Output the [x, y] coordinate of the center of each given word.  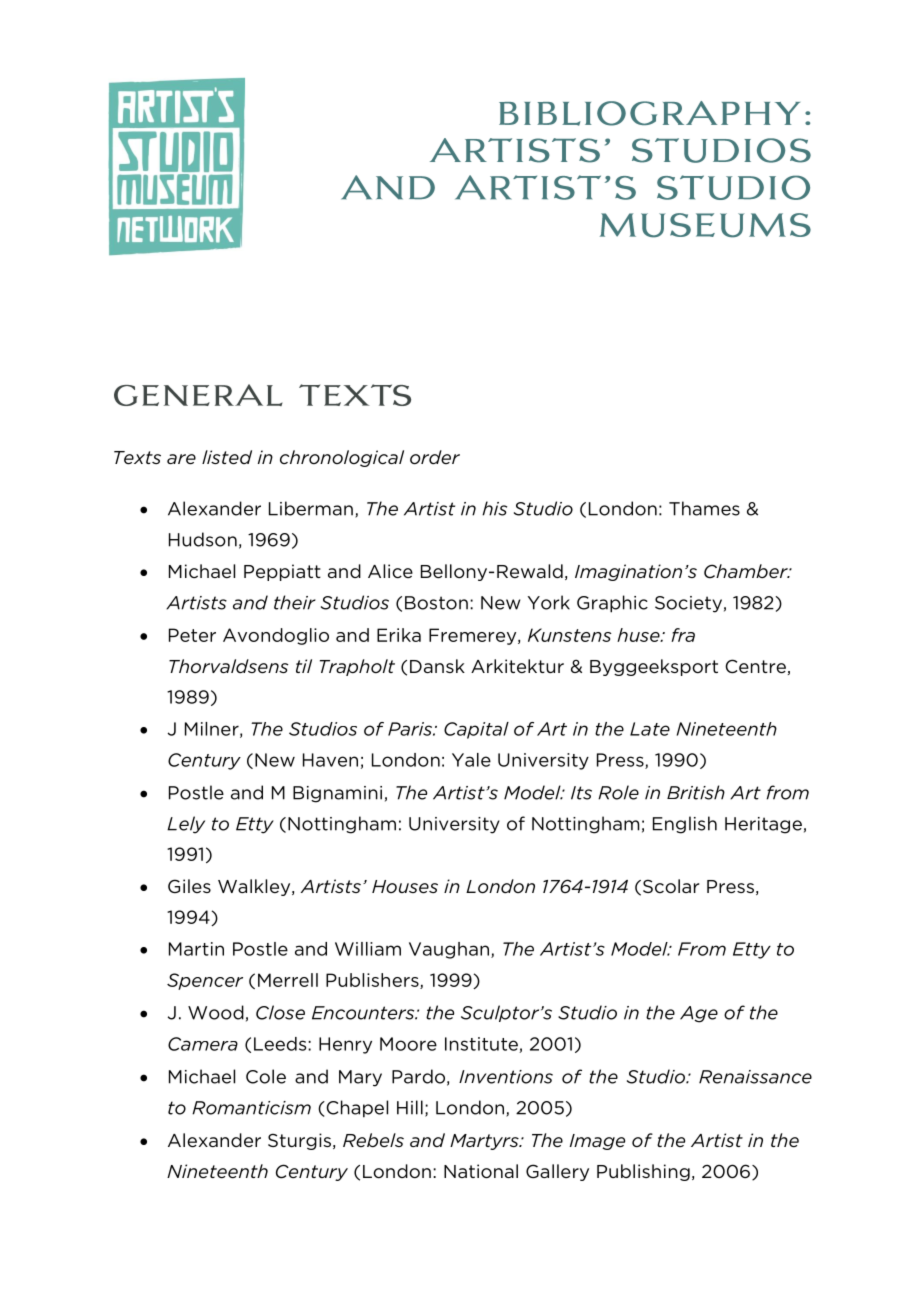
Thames [704, 508]
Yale [471, 760]
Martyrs [485, 1142]
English [685, 825]
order [435, 457]
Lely [186, 825]
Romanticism [251, 1108]
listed [227, 457]
